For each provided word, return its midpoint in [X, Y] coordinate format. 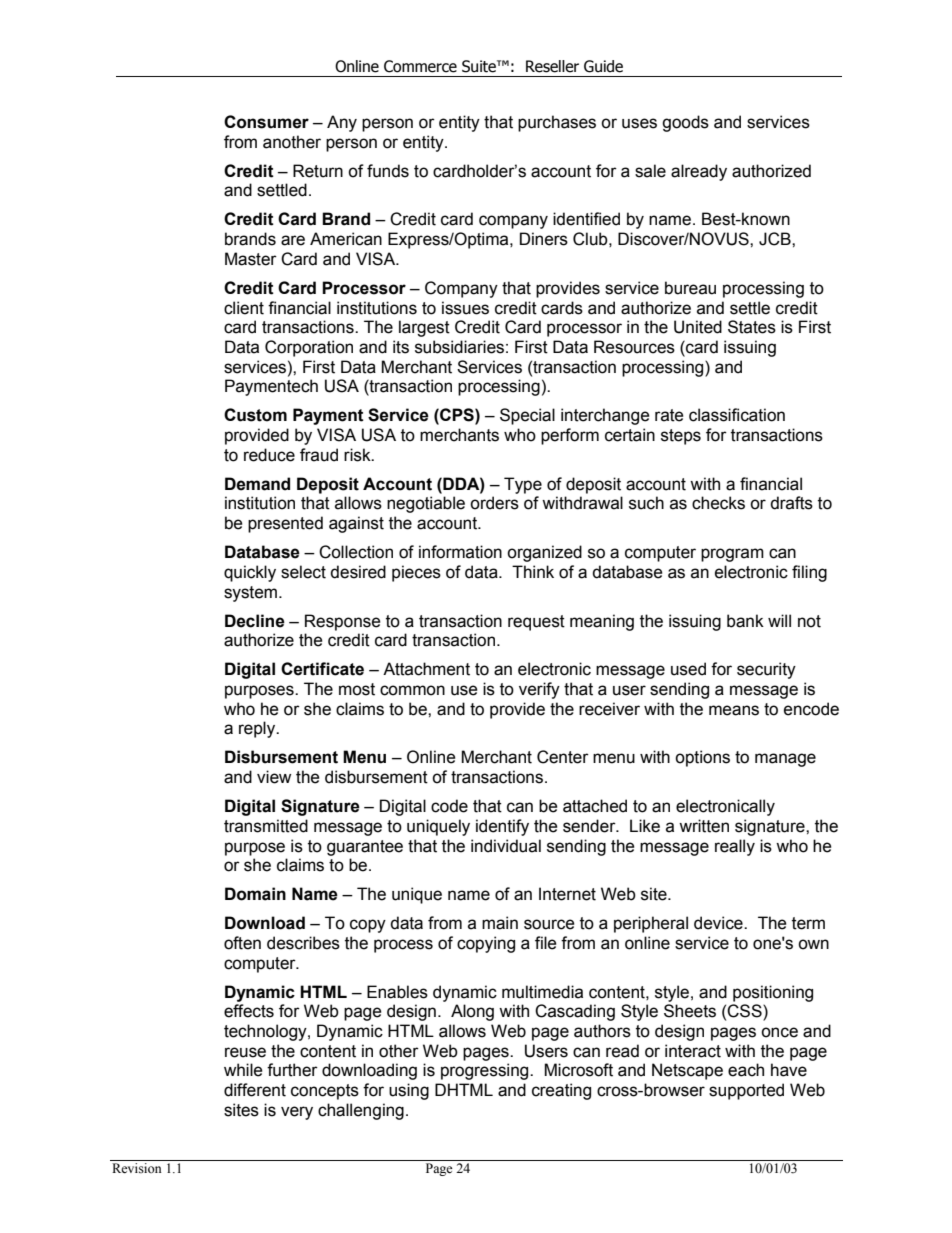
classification [737, 415]
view [274, 777]
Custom [255, 415]
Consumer [266, 122]
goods [685, 123]
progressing [486, 1071]
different [255, 1090]
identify [502, 827]
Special [527, 416]
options [702, 758]
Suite [480, 66]
